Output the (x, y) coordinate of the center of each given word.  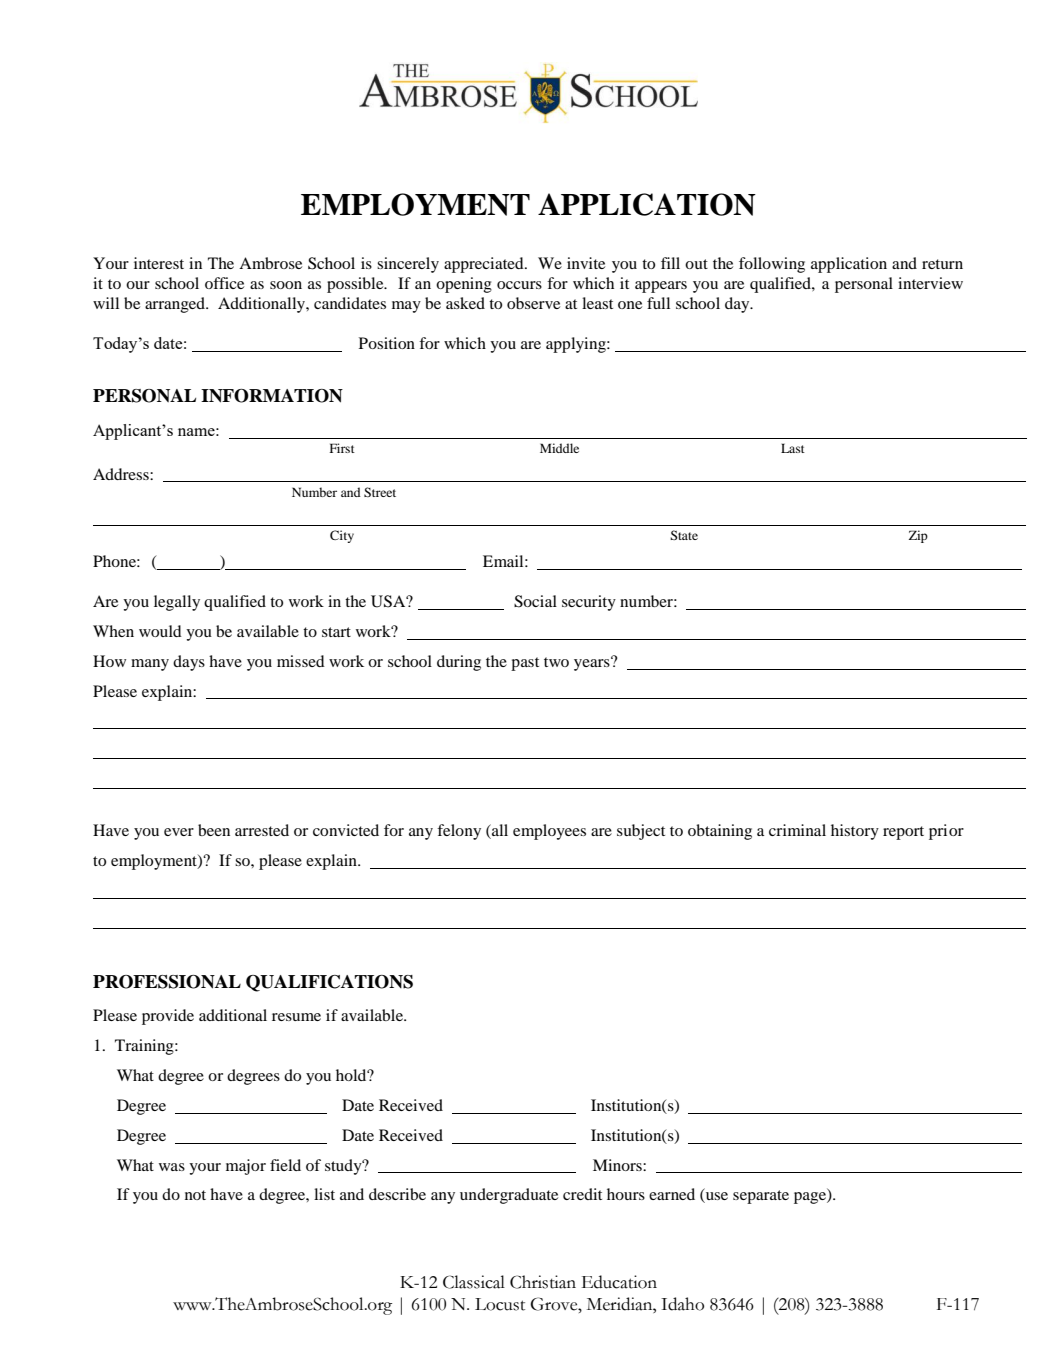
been (214, 830)
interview (930, 283)
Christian (543, 1282)
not (195, 1195)
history (855, 832)
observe (533, 303)
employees (549, 832)
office (224, 283)
